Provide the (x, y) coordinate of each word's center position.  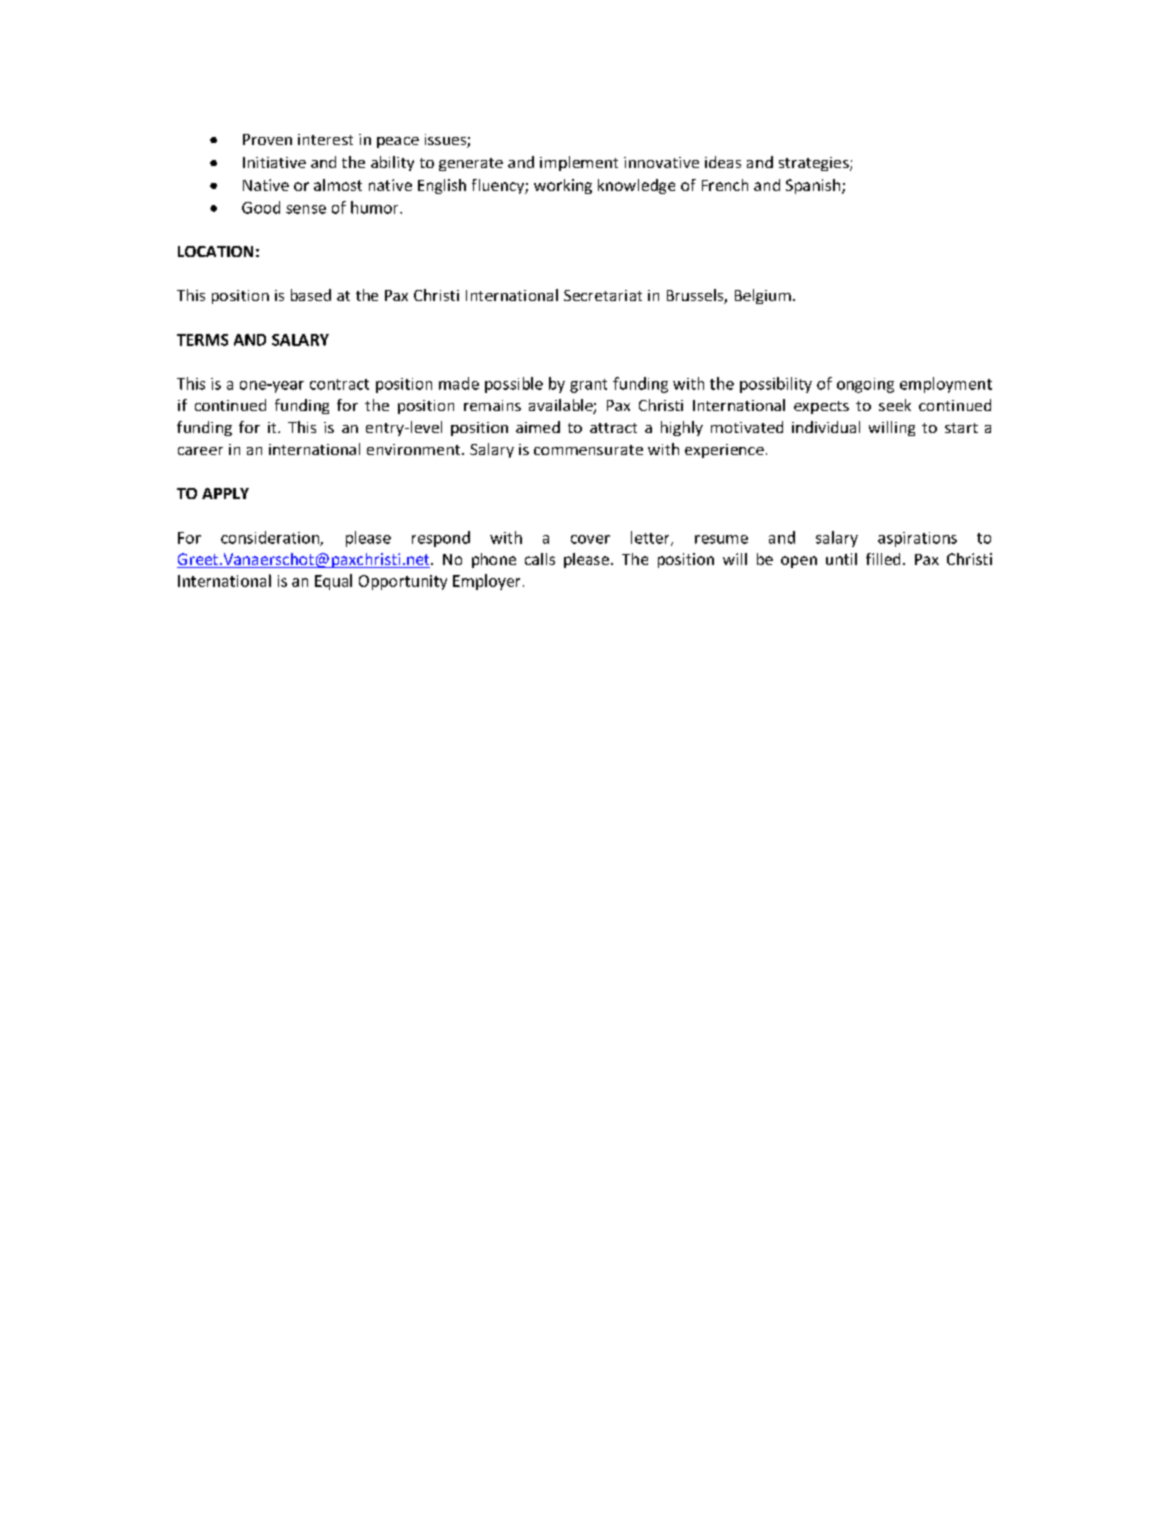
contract (339, 384)
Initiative (274, 162)
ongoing (865, 385)
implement (579, 163)
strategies (815, 164)
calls (540, 559)
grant (588, 386)
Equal (333, 582)
